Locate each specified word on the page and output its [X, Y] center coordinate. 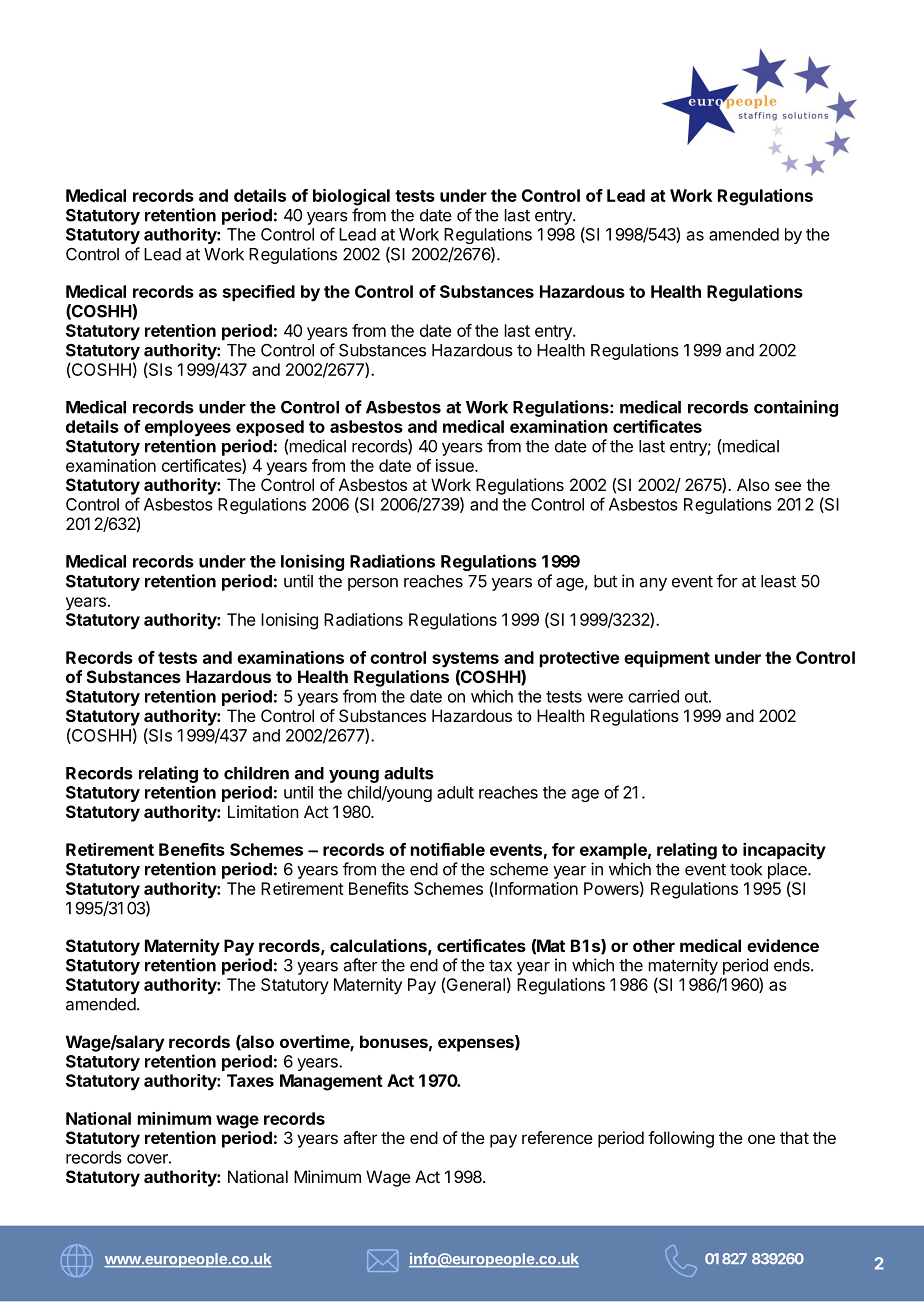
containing [796, 408]
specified [259, 293]
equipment [667, 659]
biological [351, 197]
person [373, 584]
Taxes [250, 1080]
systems [465, 660]
